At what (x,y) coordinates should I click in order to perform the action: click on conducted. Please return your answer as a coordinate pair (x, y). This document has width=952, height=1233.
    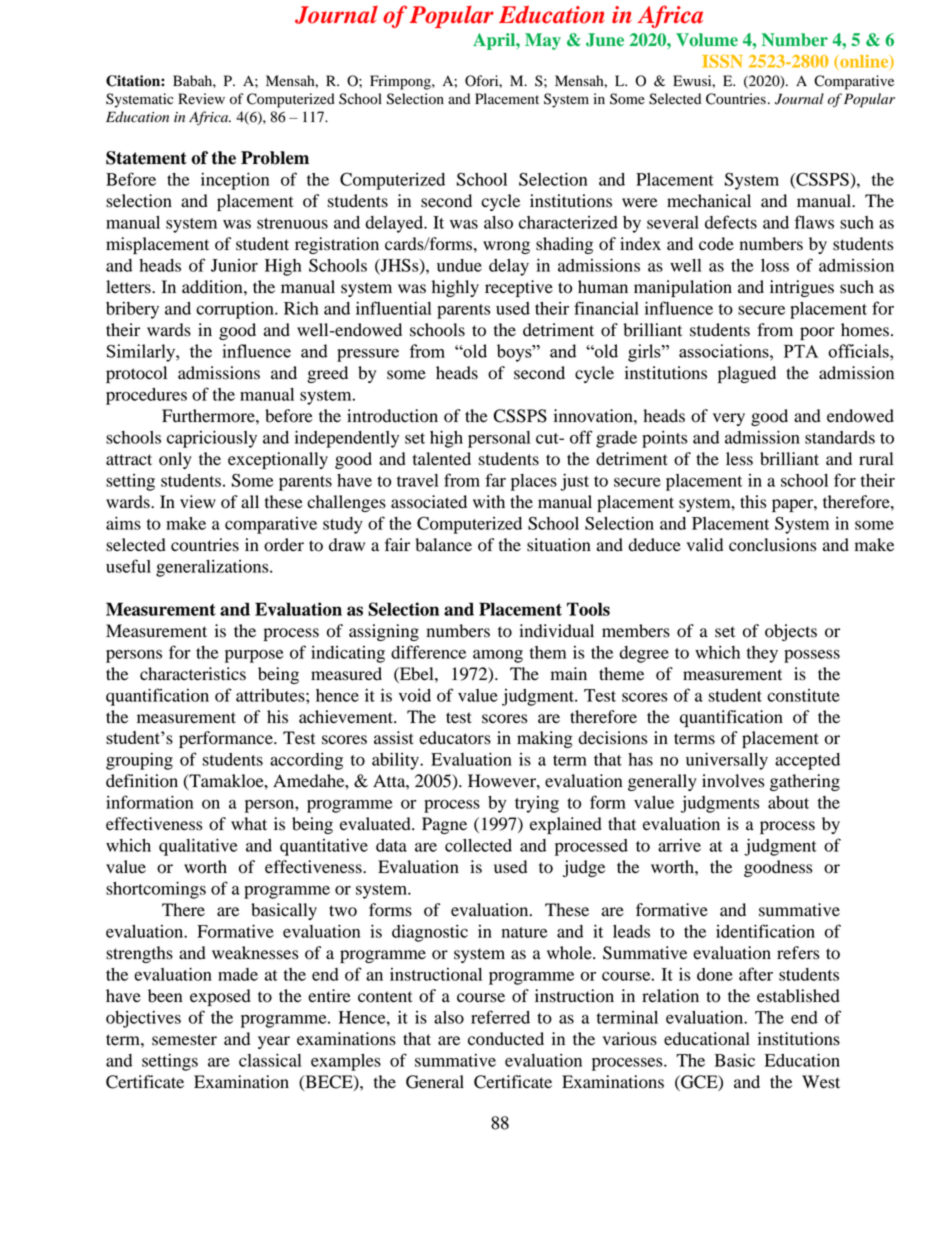
    Looking at the image, I should click on (506, 1039).
